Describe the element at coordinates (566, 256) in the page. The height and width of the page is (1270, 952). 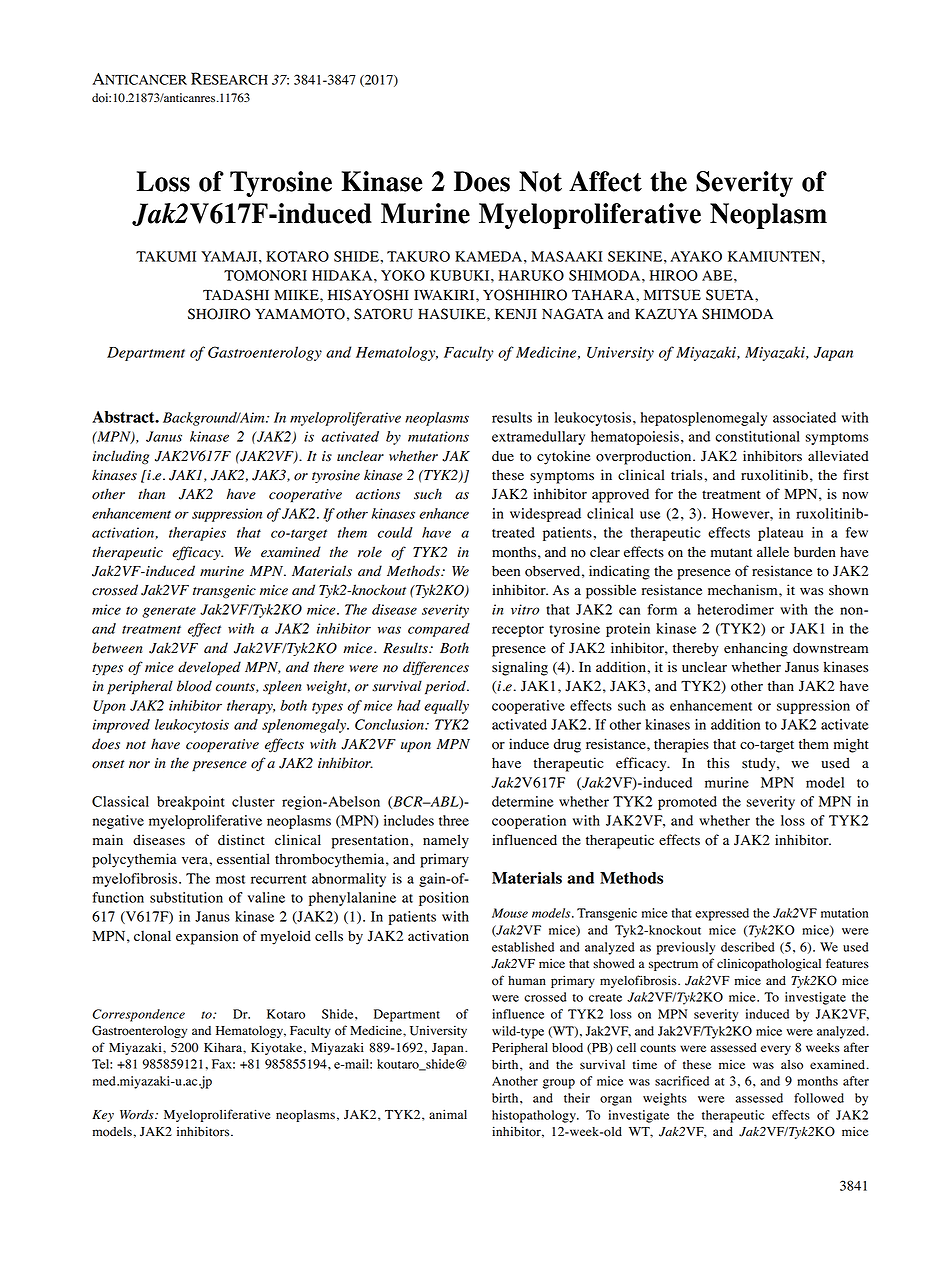
I see `MASAAKI` at that location.
